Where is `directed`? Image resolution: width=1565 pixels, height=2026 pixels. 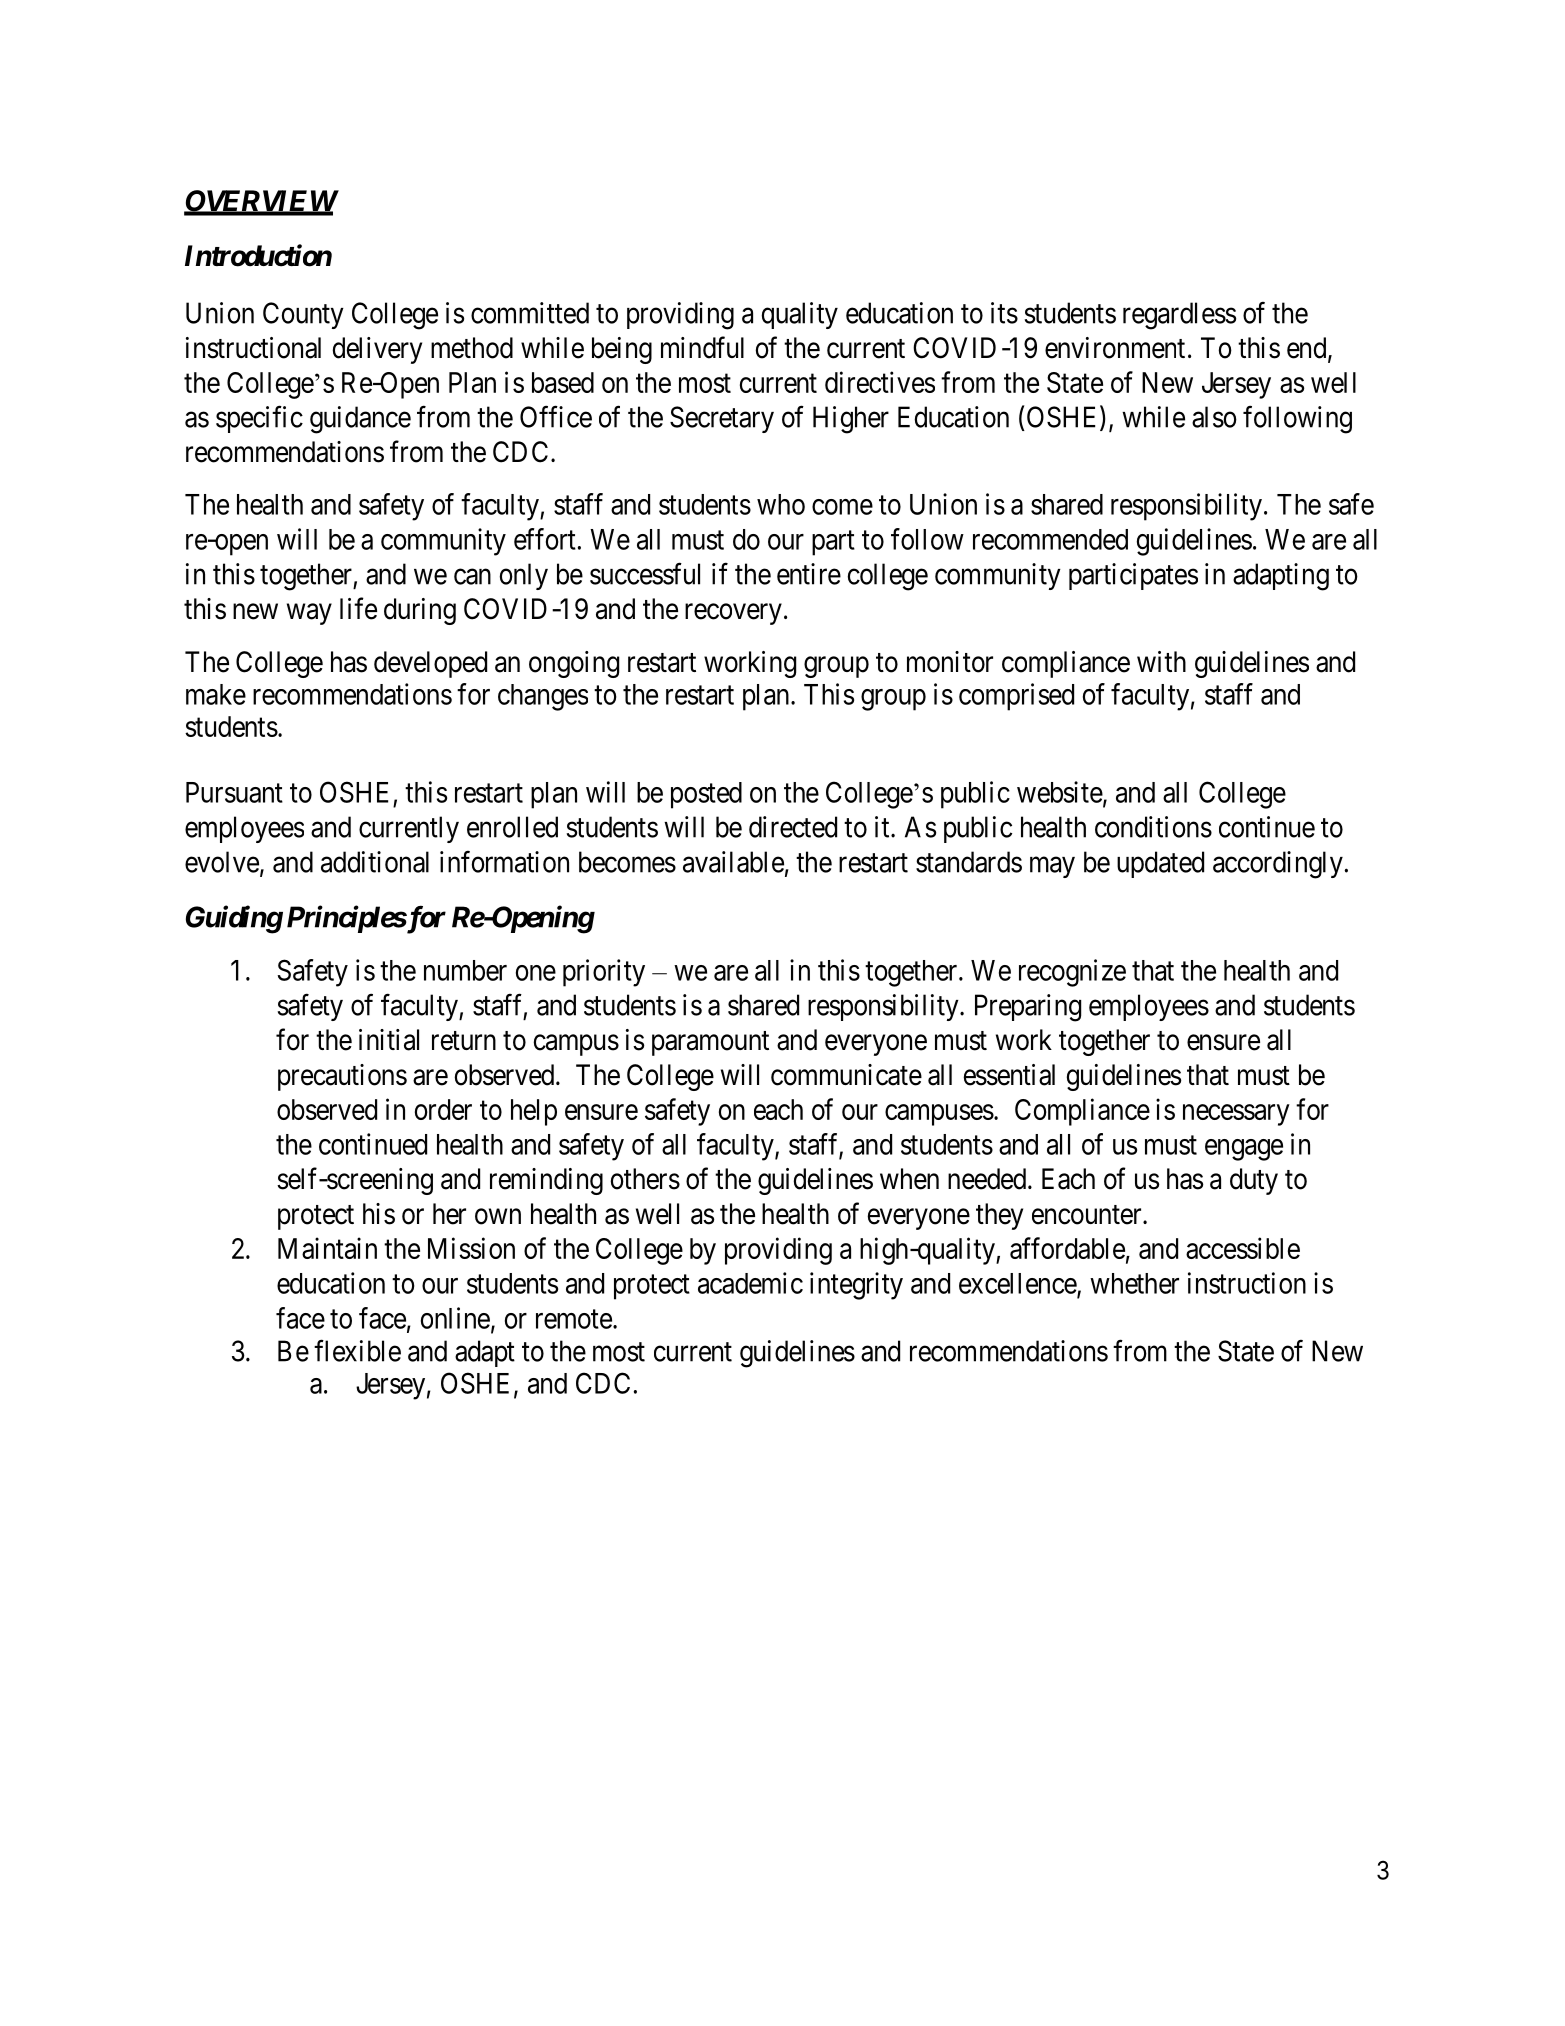
directed is located at coordinates (793, 827).
